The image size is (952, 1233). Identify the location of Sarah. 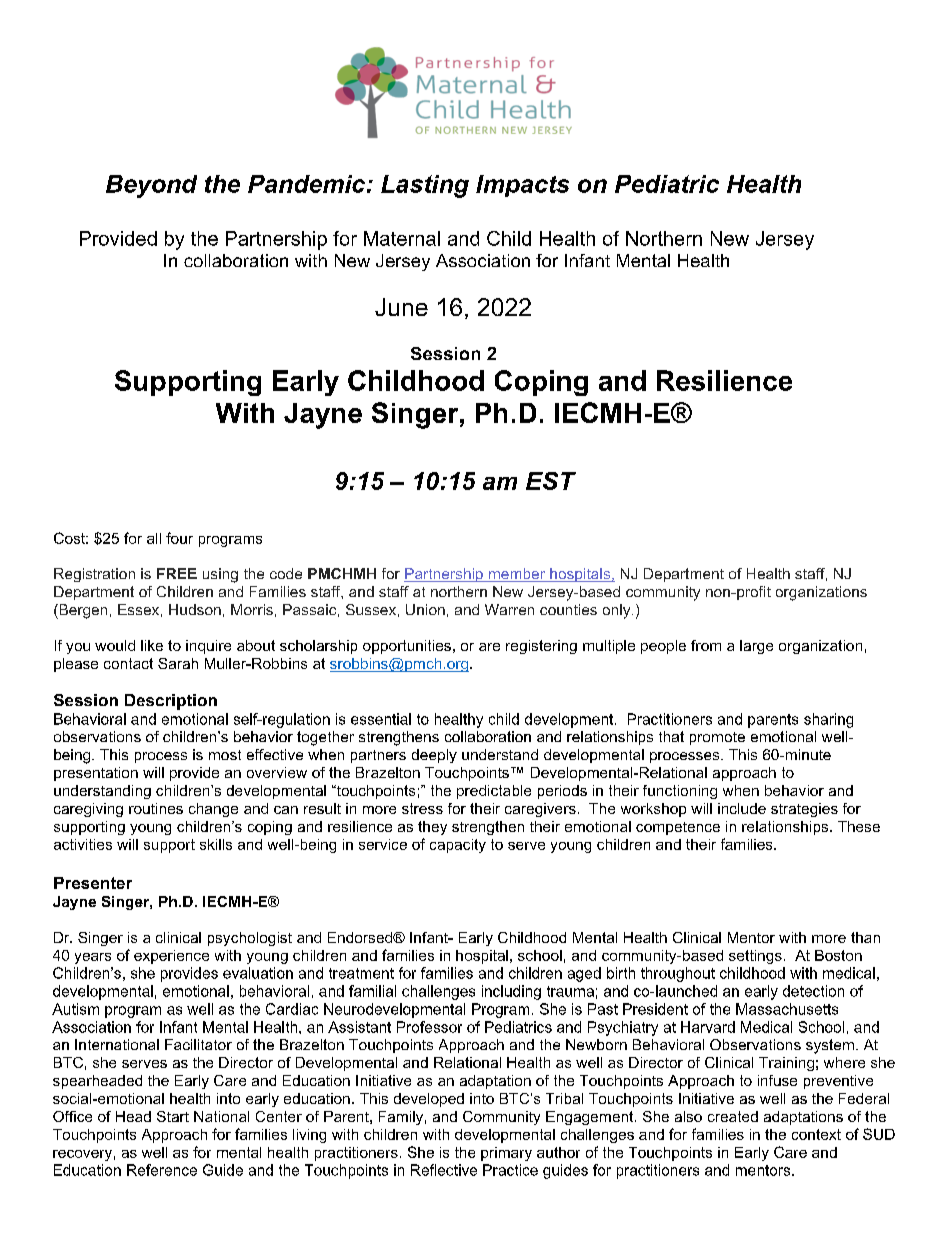
(178, 663).
